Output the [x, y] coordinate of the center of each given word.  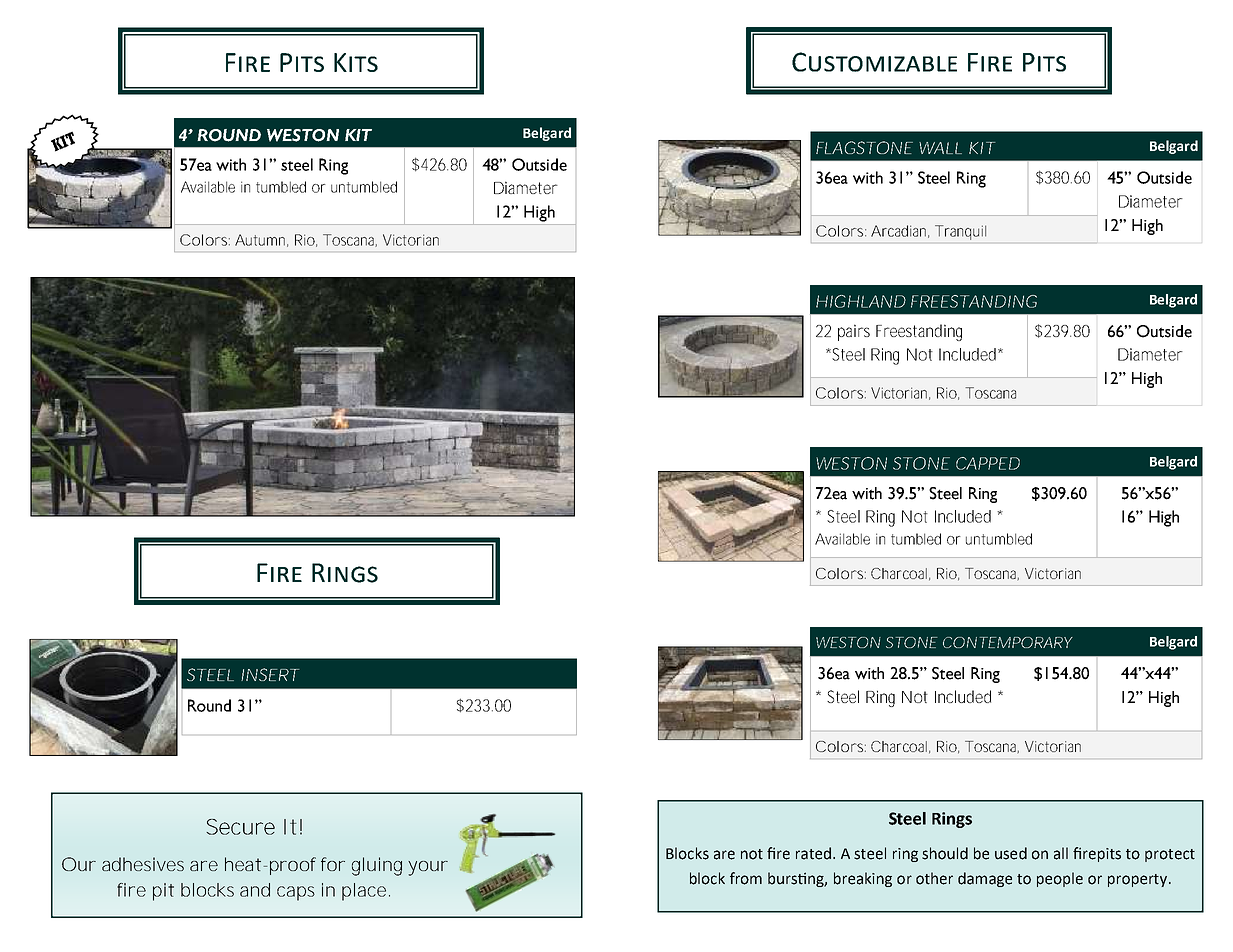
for [332, 864]
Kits [356, 62]
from [746, 878]
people [1060, 879]
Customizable [874, 62]
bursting [797, 879]
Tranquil [960, 232]
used [1011, 853]
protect [1170, 855]
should [945, 853]
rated [813, 853]
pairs [854, 332]
